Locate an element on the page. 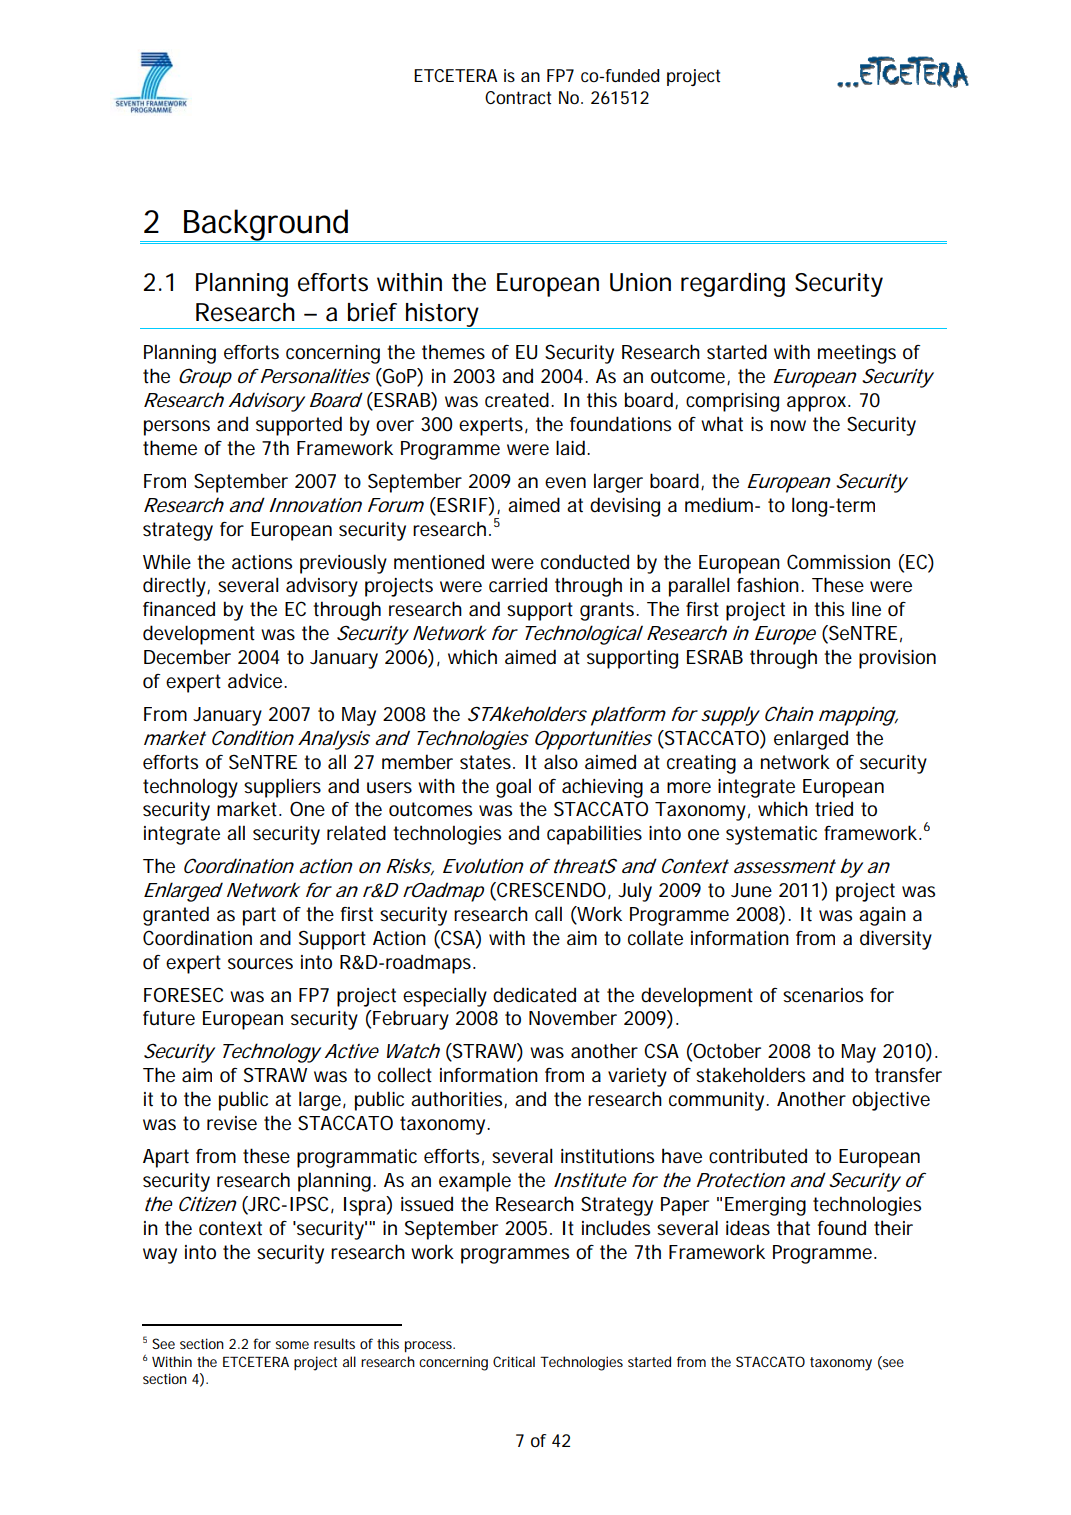 The image size is (1071, 1515). call is located at coordinates (548, 914).
